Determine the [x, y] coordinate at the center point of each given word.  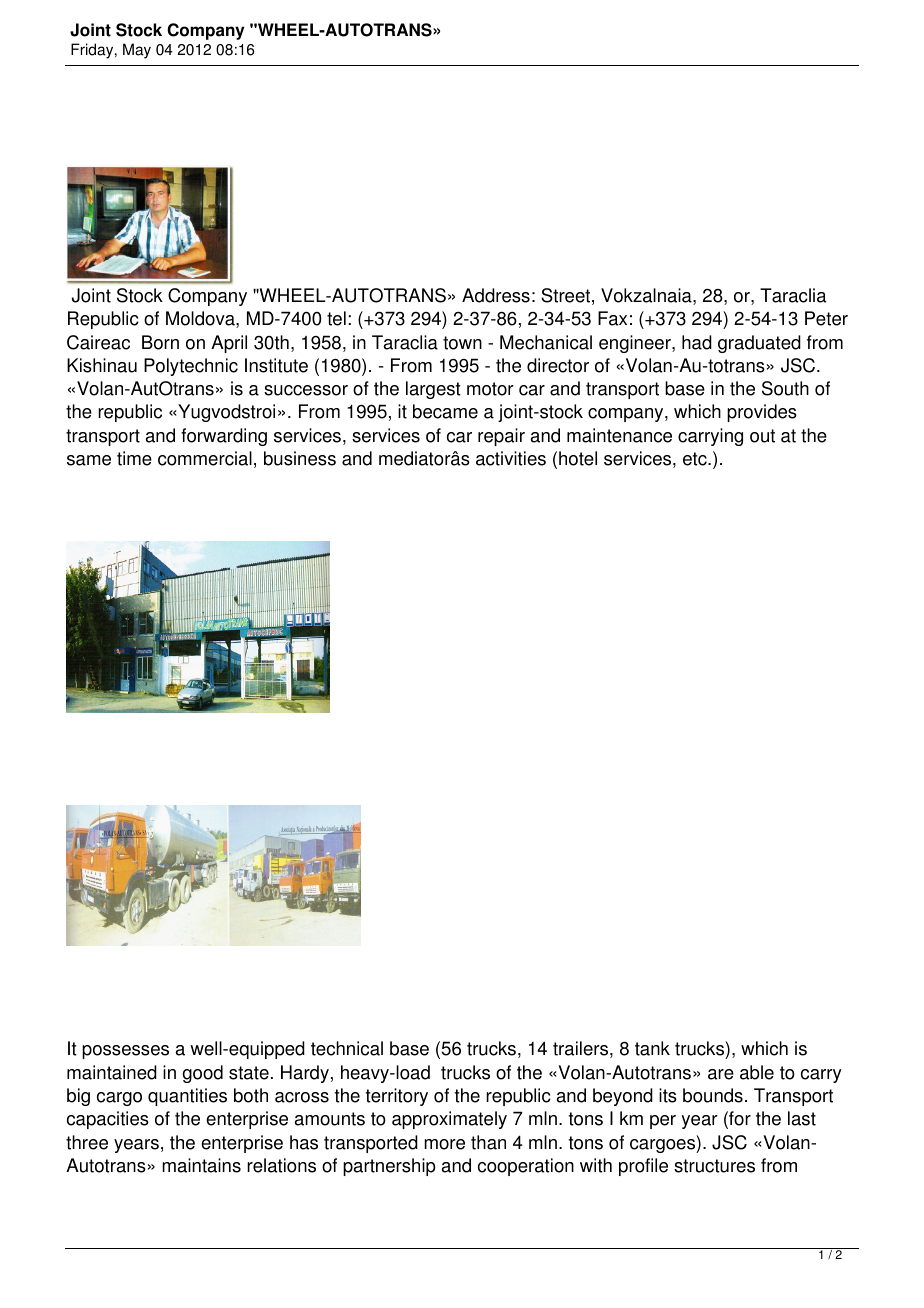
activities [511, 458]
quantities [187, 1097]
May [137, 51]
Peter [826, 318]
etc [696, 459]
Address [496, 295]
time [134, 458]
